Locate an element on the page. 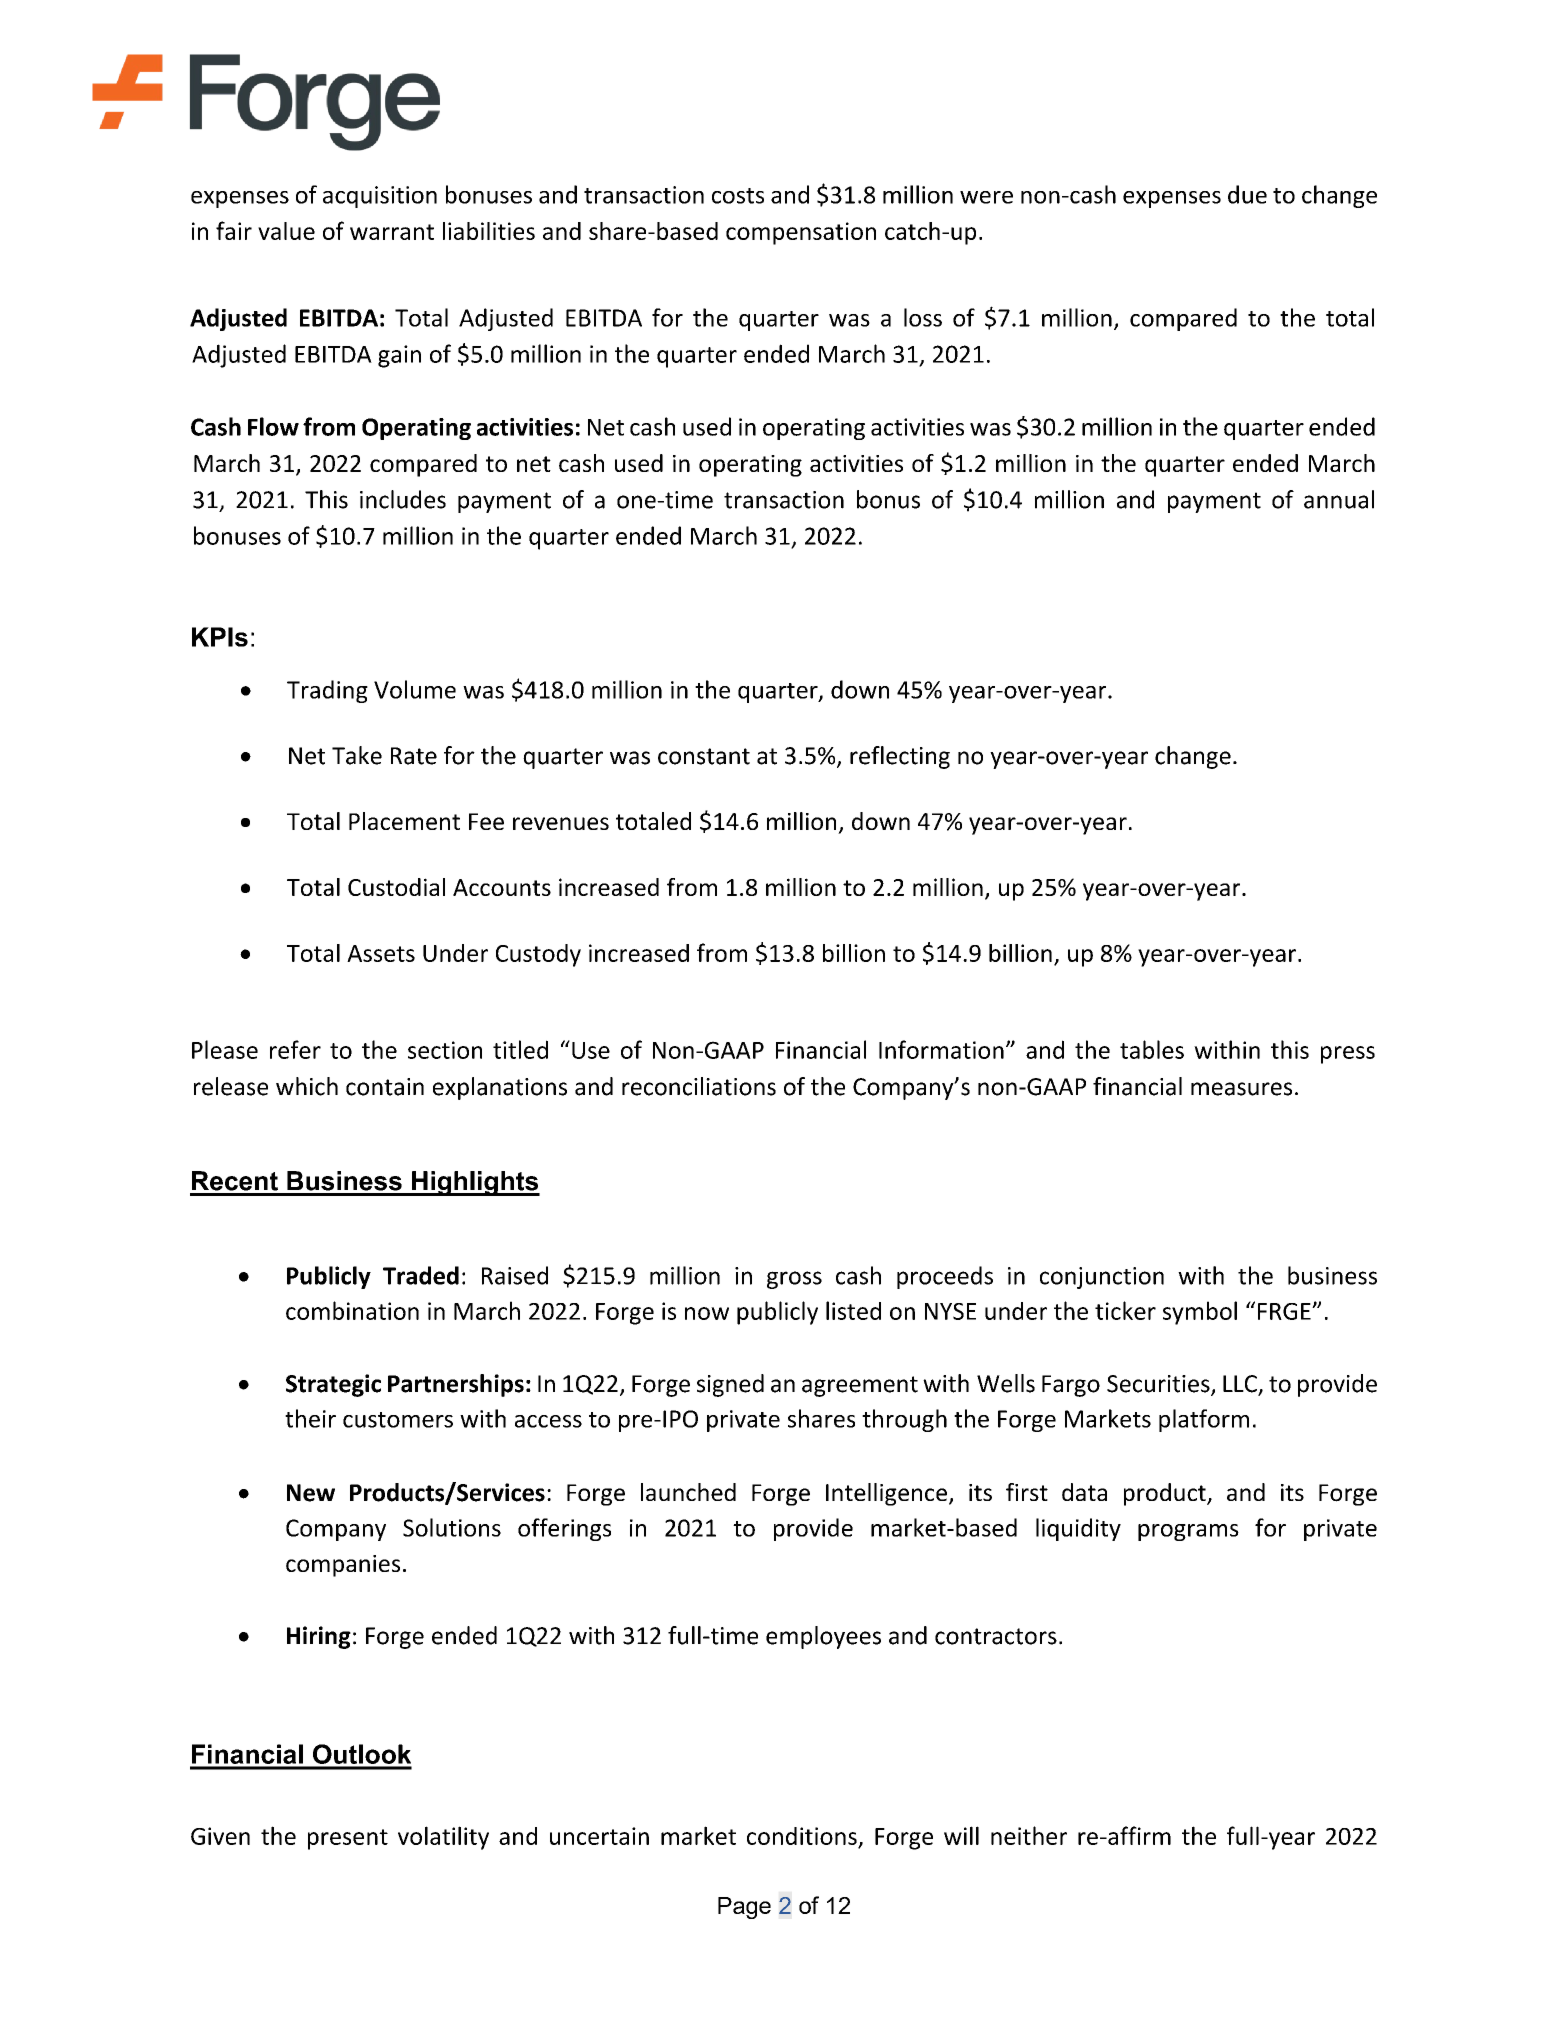 The height and width of the document is (2043, 1568). conditions is located at coordinates (802, 1836).
